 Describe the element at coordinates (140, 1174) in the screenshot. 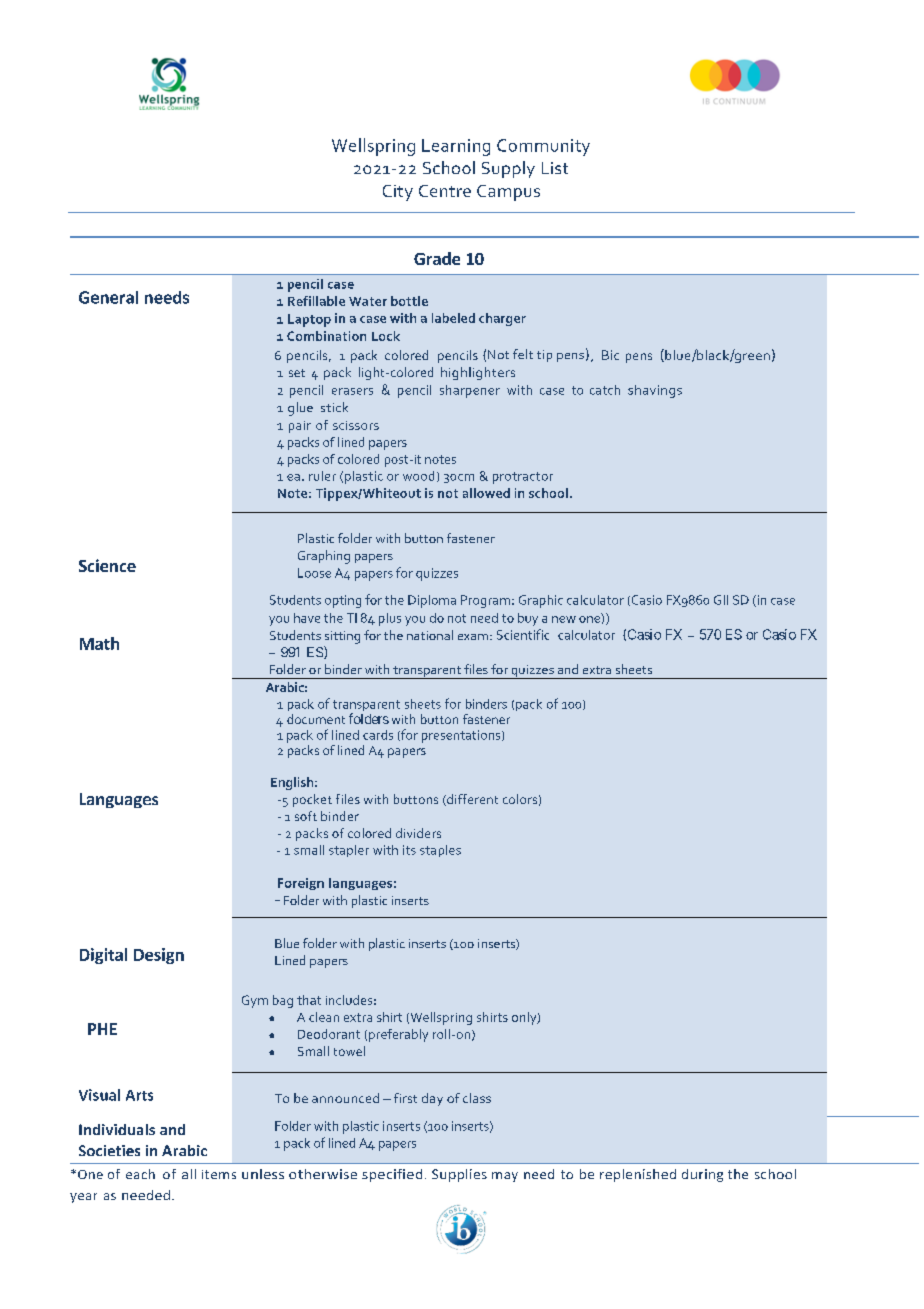

I see `each` at that location.
